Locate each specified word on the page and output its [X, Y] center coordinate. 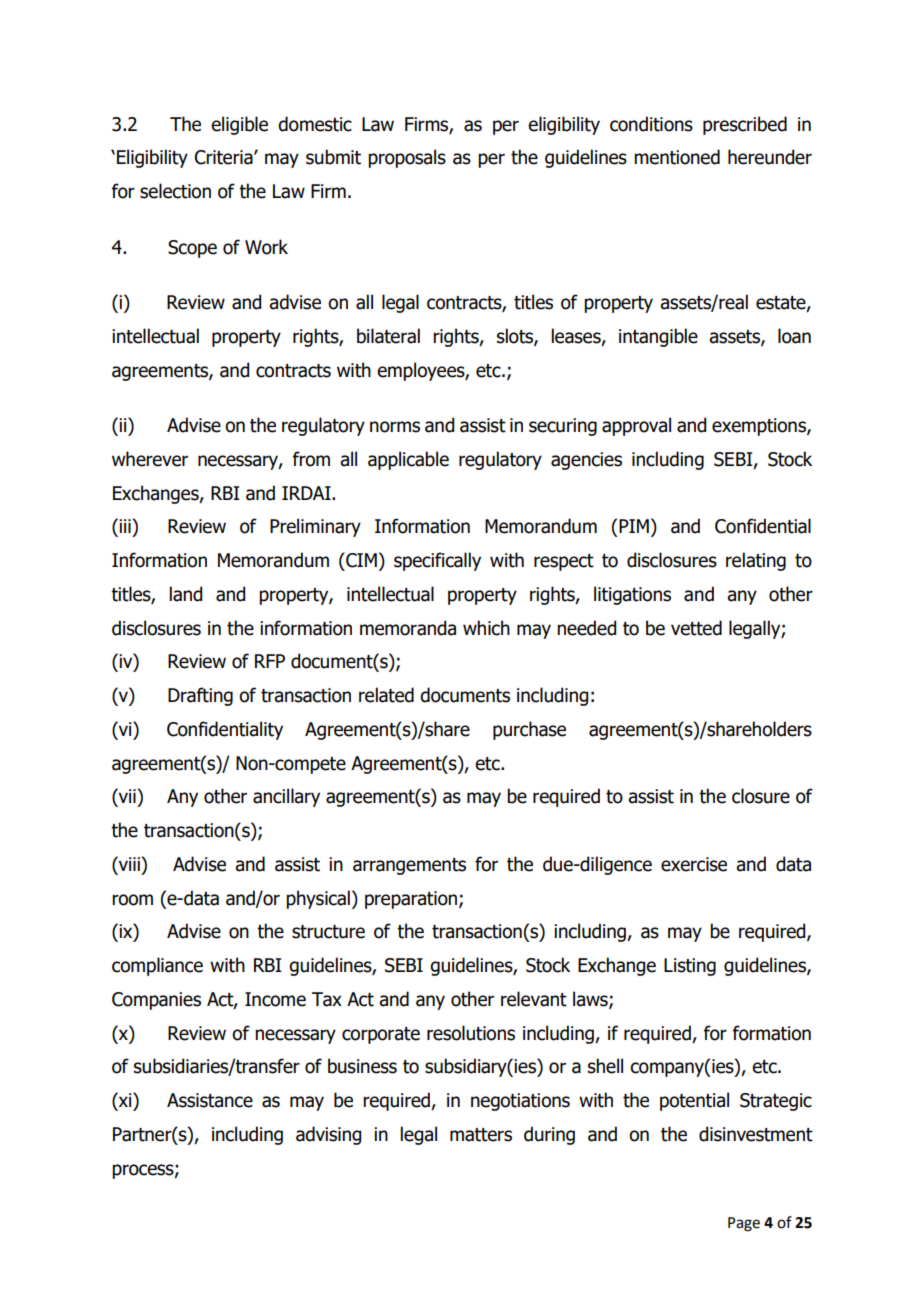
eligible [239, 125]
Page [744, 1224]
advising [328, 1135]
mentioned [677, 157]
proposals [407, 158]
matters [481, 1135]
